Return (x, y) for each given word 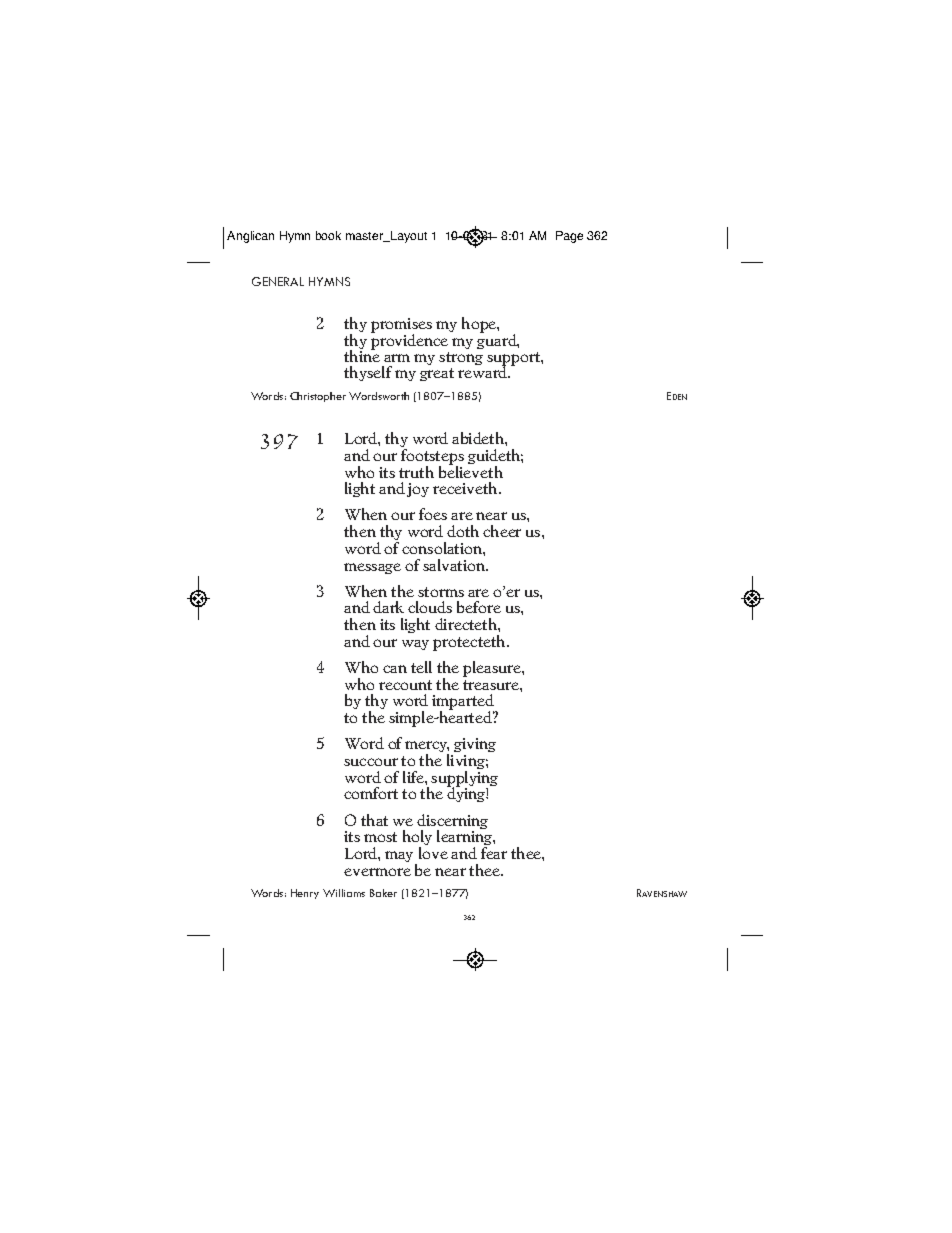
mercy (427, 748)
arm (397, 358)
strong (461, 358)
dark (388, 607)
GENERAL (278, 281)
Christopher (318, 397)
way (415, 645)
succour (371, 762)
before (479, 607)
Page (569, 237)
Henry (305, 894)
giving (474, 747)
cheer (502, 531)
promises (401, 327)
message (372, 568)
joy (418, 490)
